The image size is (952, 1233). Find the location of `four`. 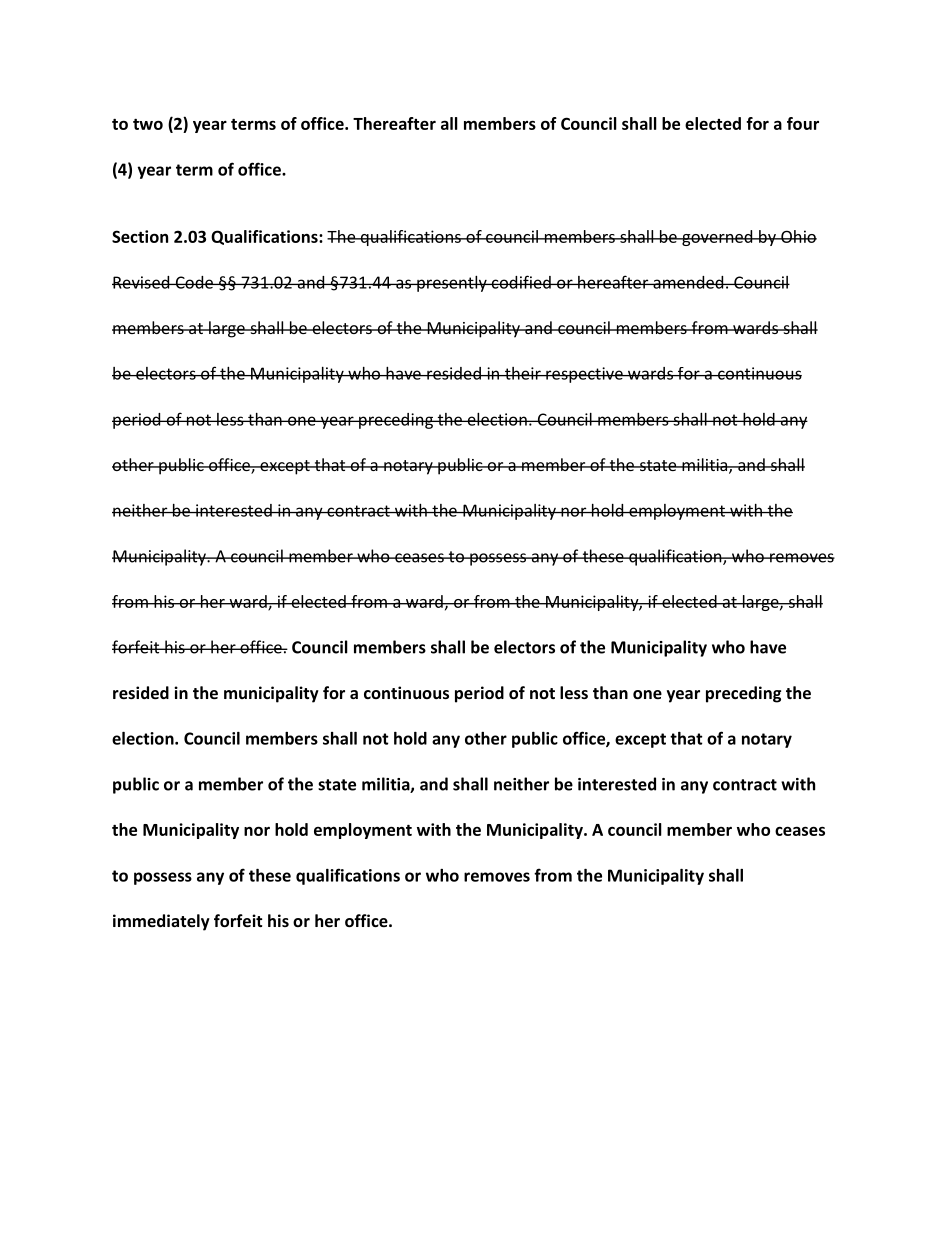

four is located at coordinates (803, 123).
